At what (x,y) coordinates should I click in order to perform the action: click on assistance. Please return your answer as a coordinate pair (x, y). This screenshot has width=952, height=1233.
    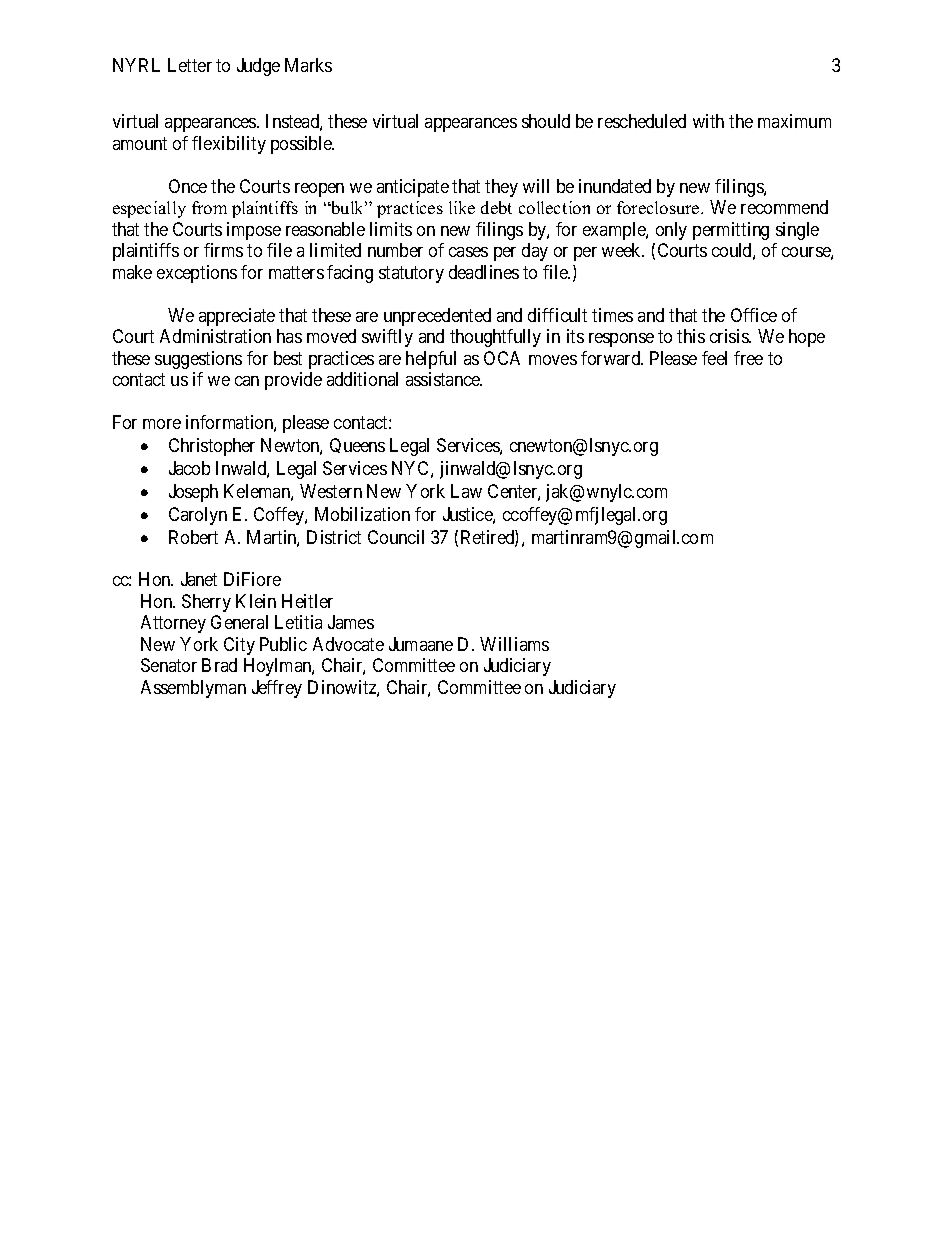
    Looking at the image, I should click on (444, 379).
